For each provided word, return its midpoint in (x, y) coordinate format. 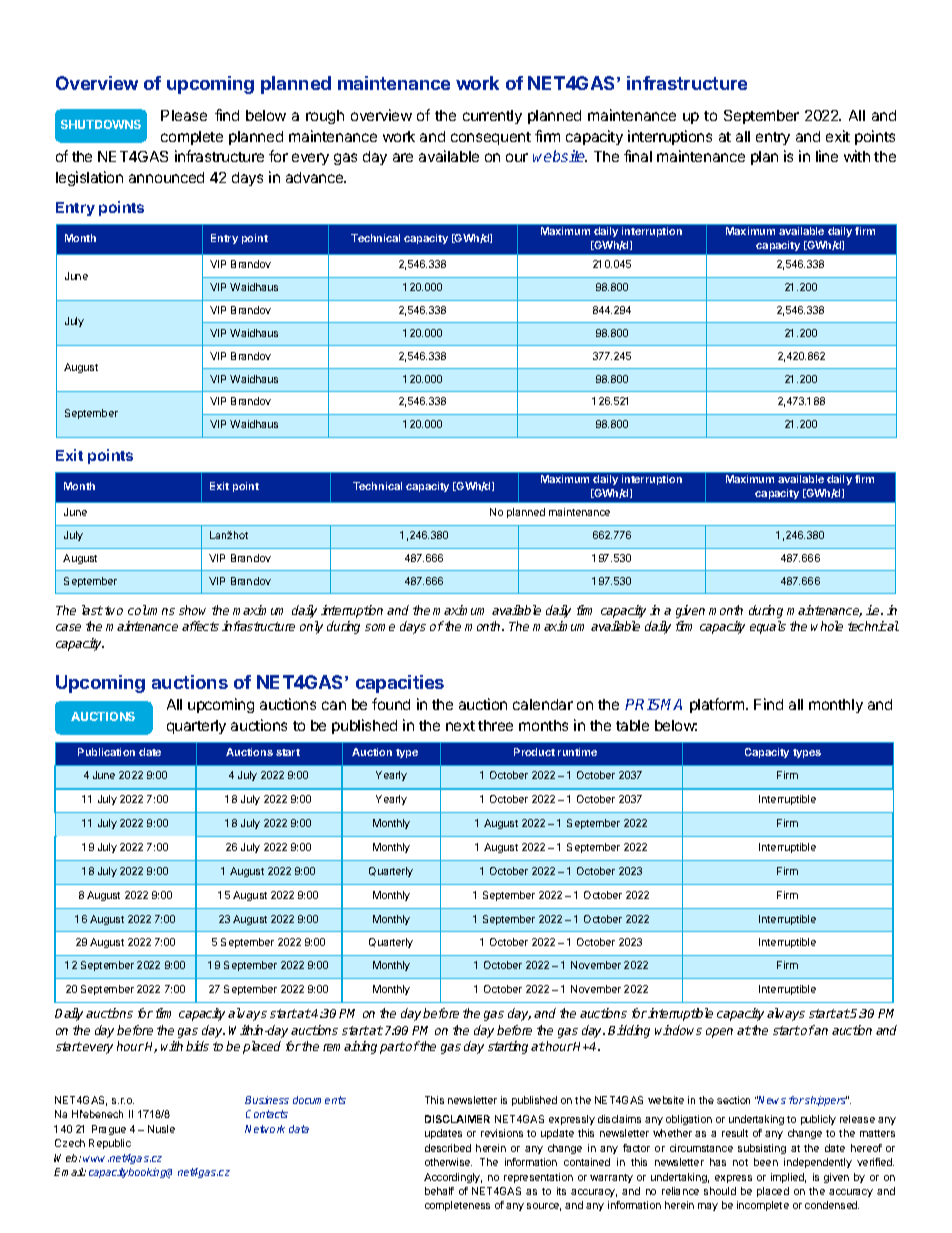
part (392, 1048)
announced (166, 177)
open (719, 1033)
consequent (491, 138)
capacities (400, 684)
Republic (110, 1144)
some (380, 627)
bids (197, 1046)
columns (151, 610)
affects (200, 626)
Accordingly (453, 1178)
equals (768, 627)
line (827, 156)
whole (827, 626)
